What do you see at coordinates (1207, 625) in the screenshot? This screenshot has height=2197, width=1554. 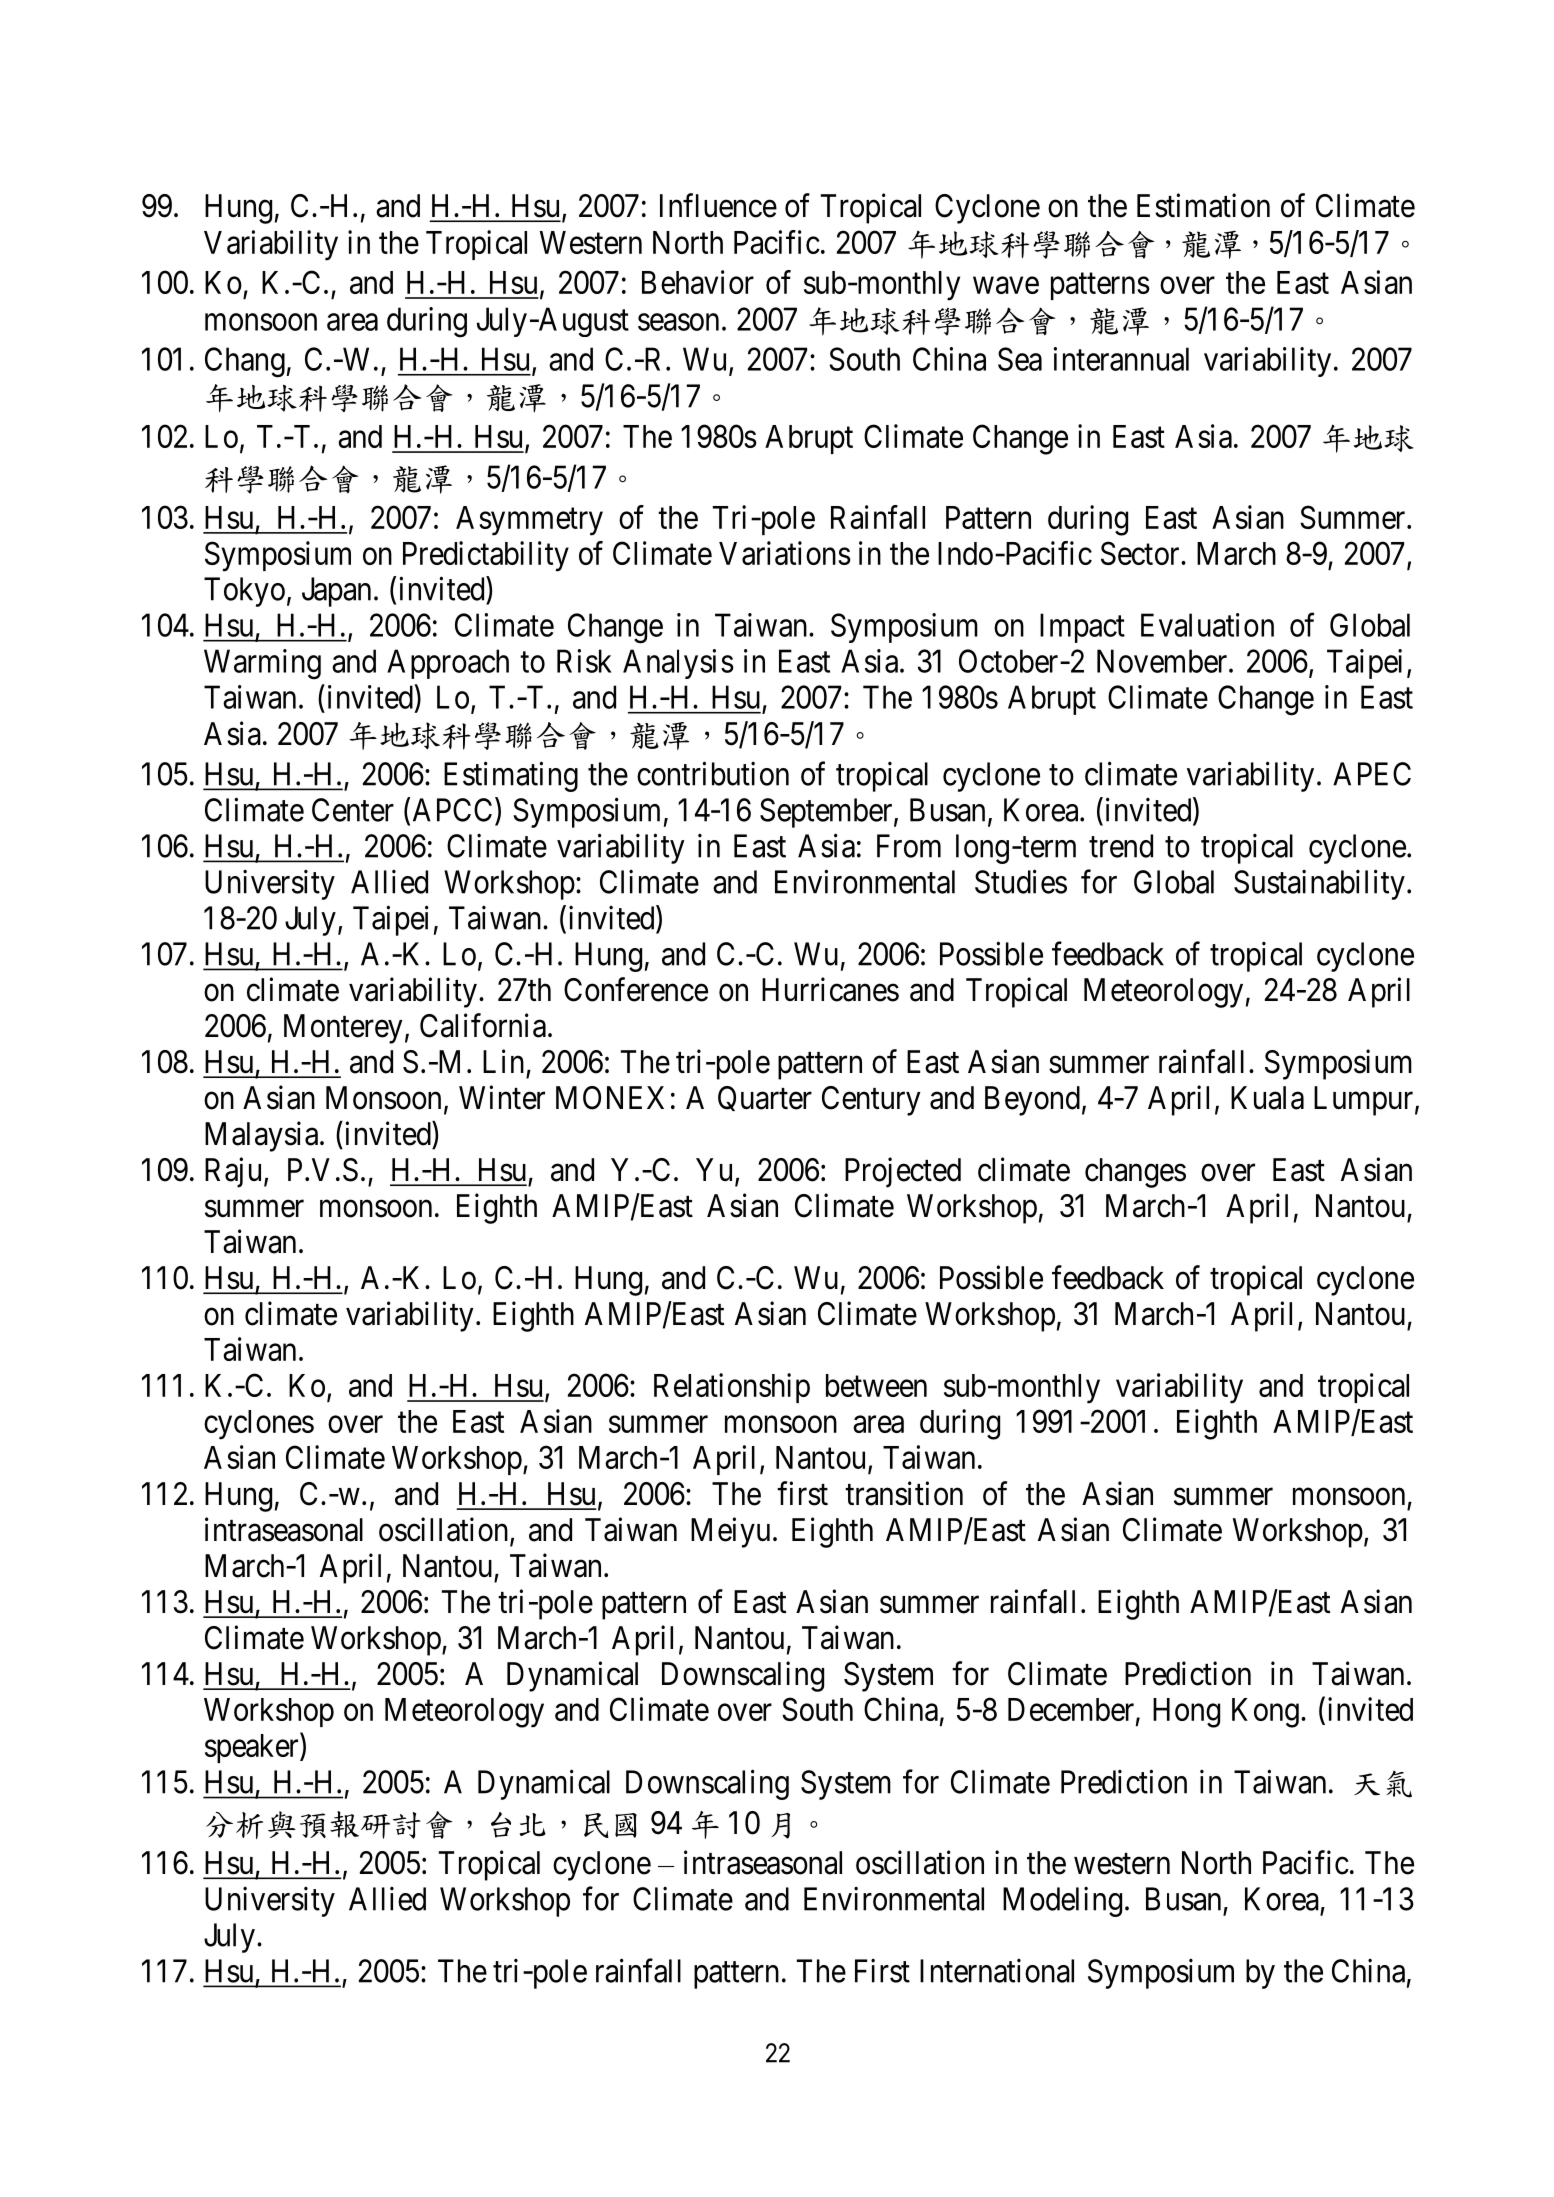 I see `Evaluation` at bounding box center [1207, 625].
